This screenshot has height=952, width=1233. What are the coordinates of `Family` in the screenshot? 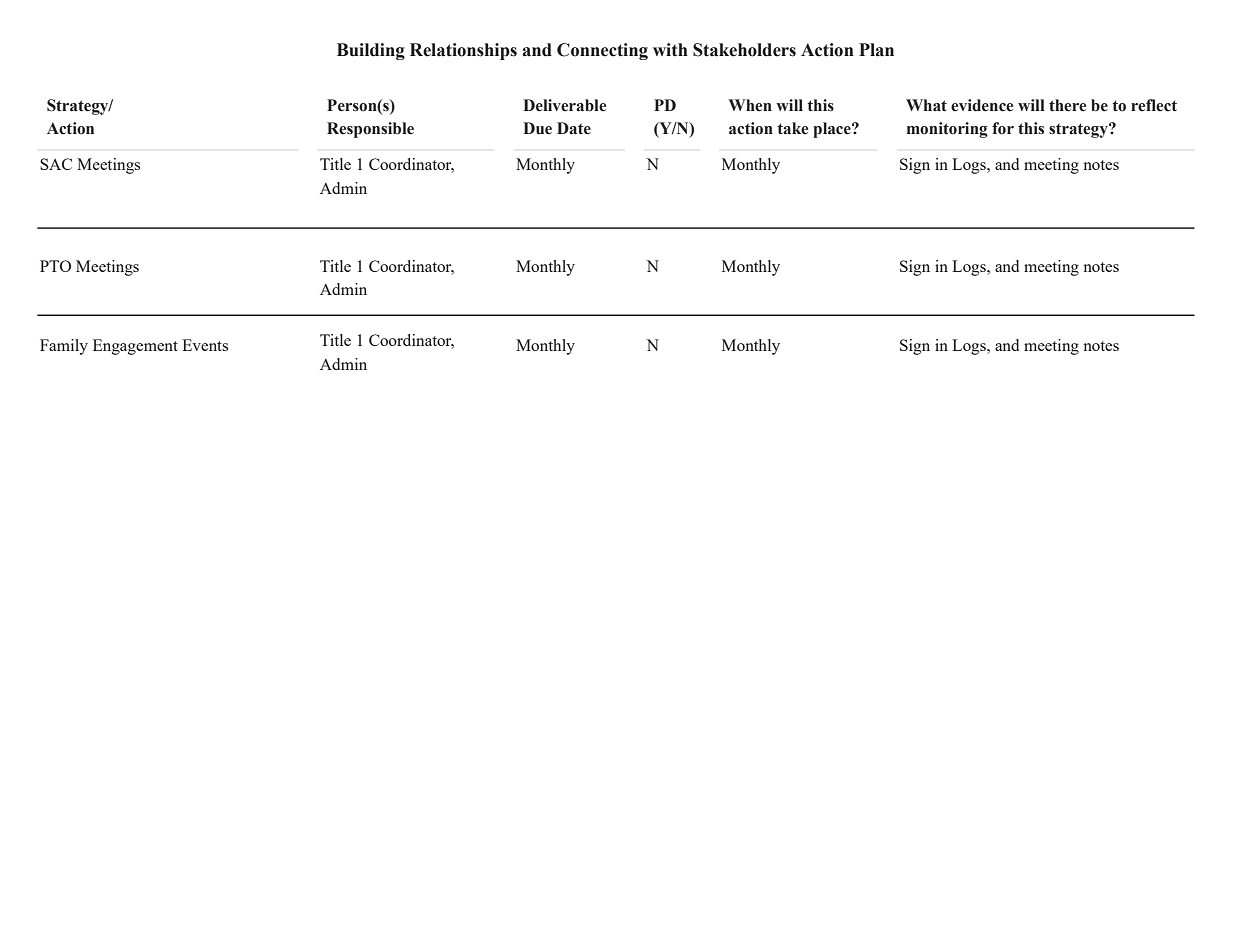 It's located at (64, 347).
